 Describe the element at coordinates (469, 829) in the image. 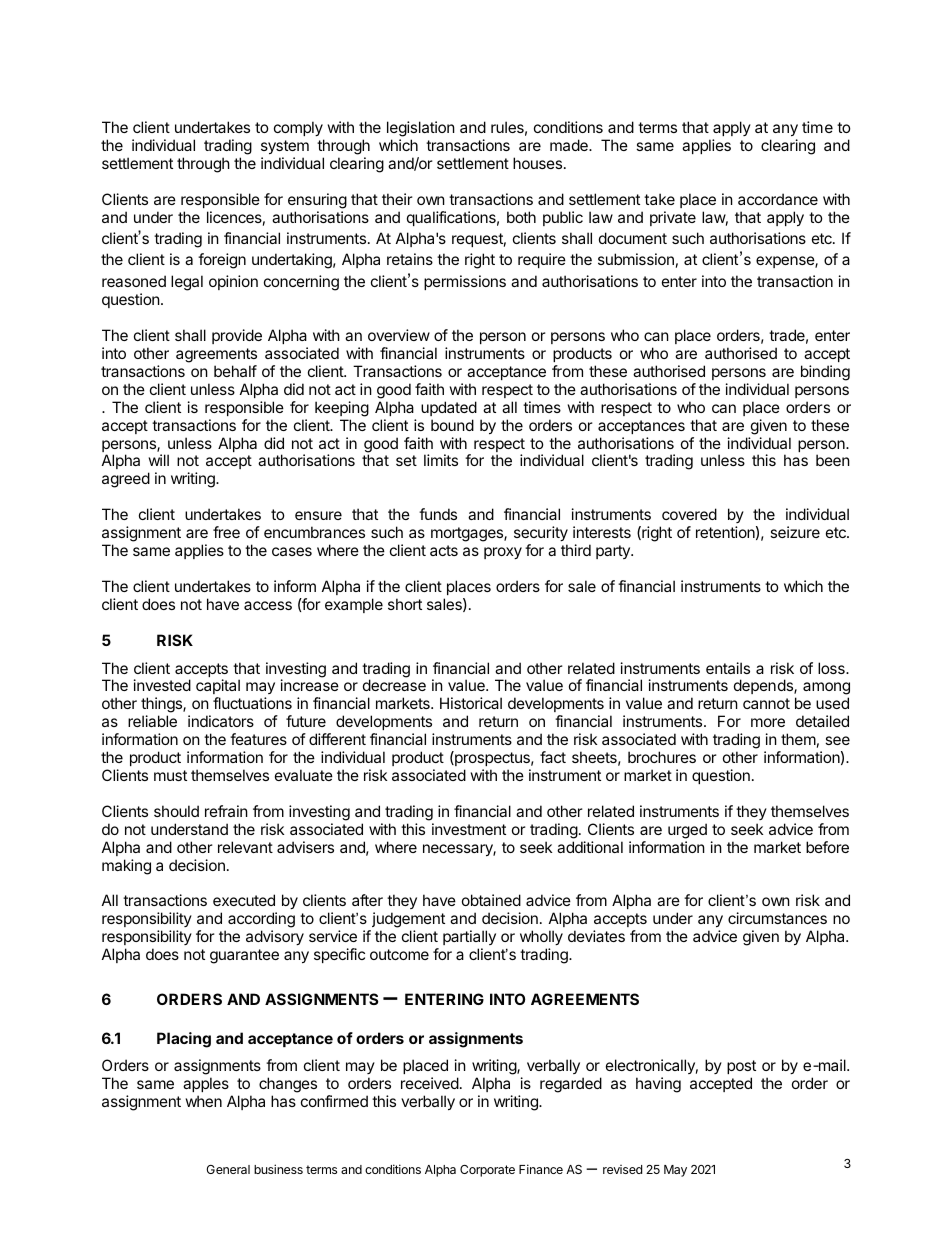

I see `investment` at that location.
